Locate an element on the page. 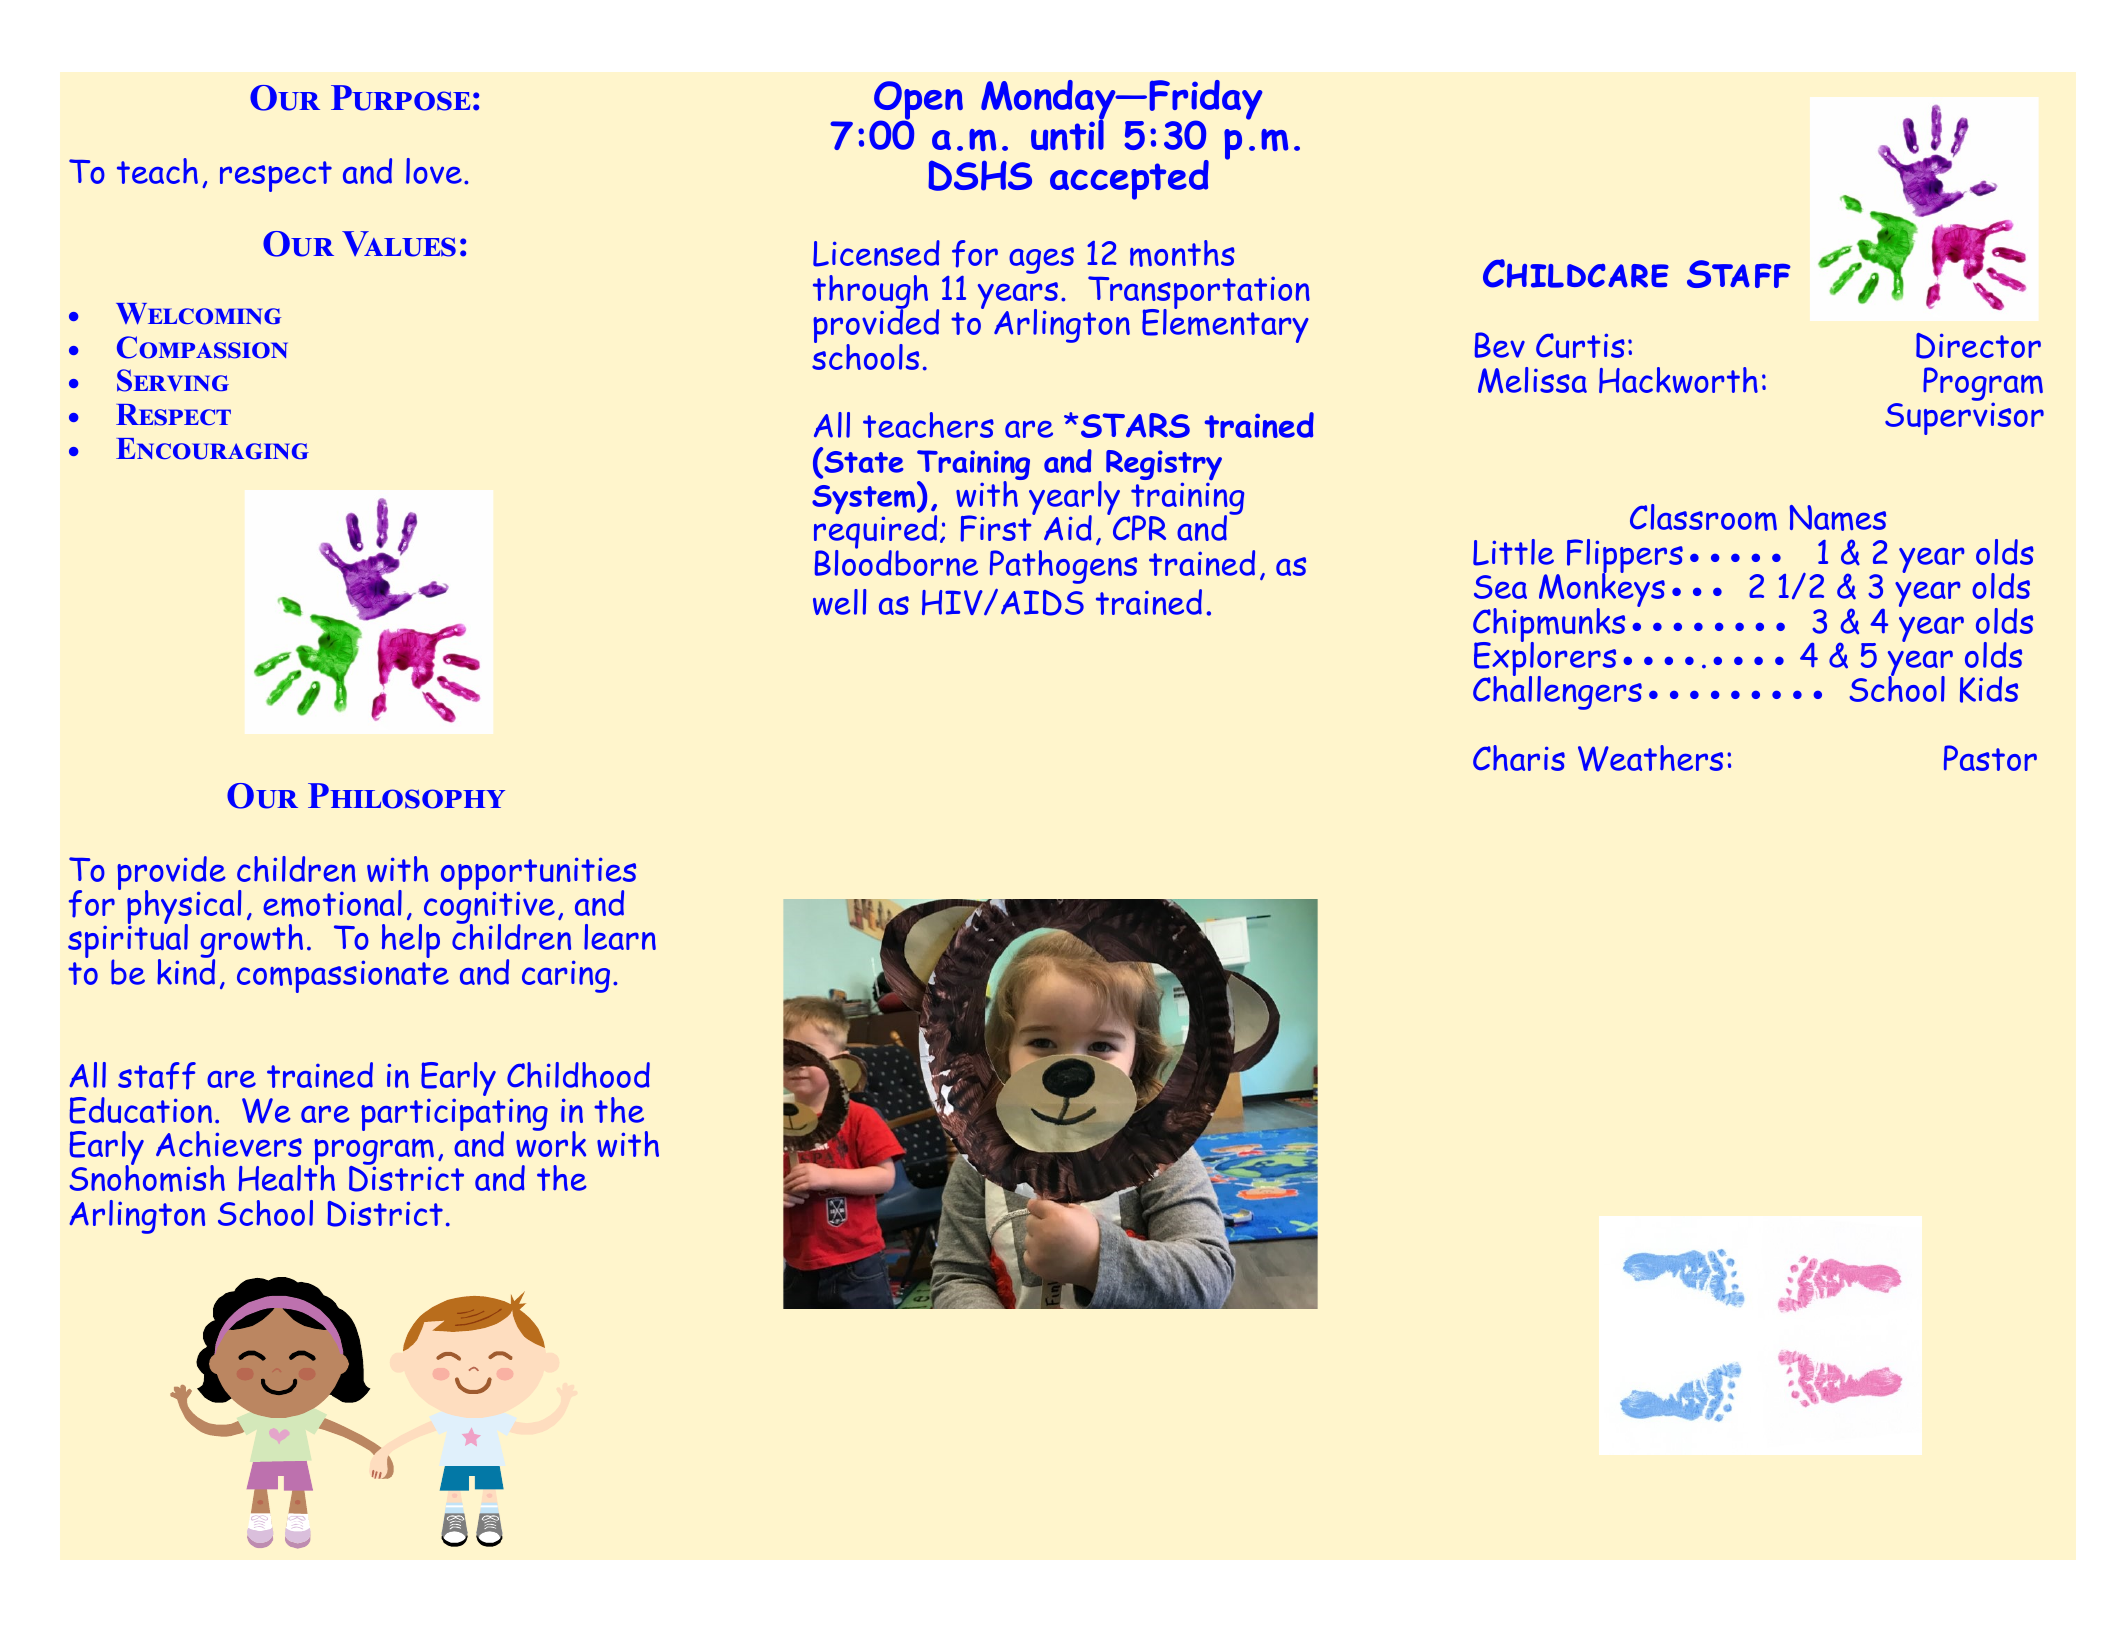 Image resolution: width=2112 pixels, height=1632 pixels. until is located at coordinates (1067, 134).
